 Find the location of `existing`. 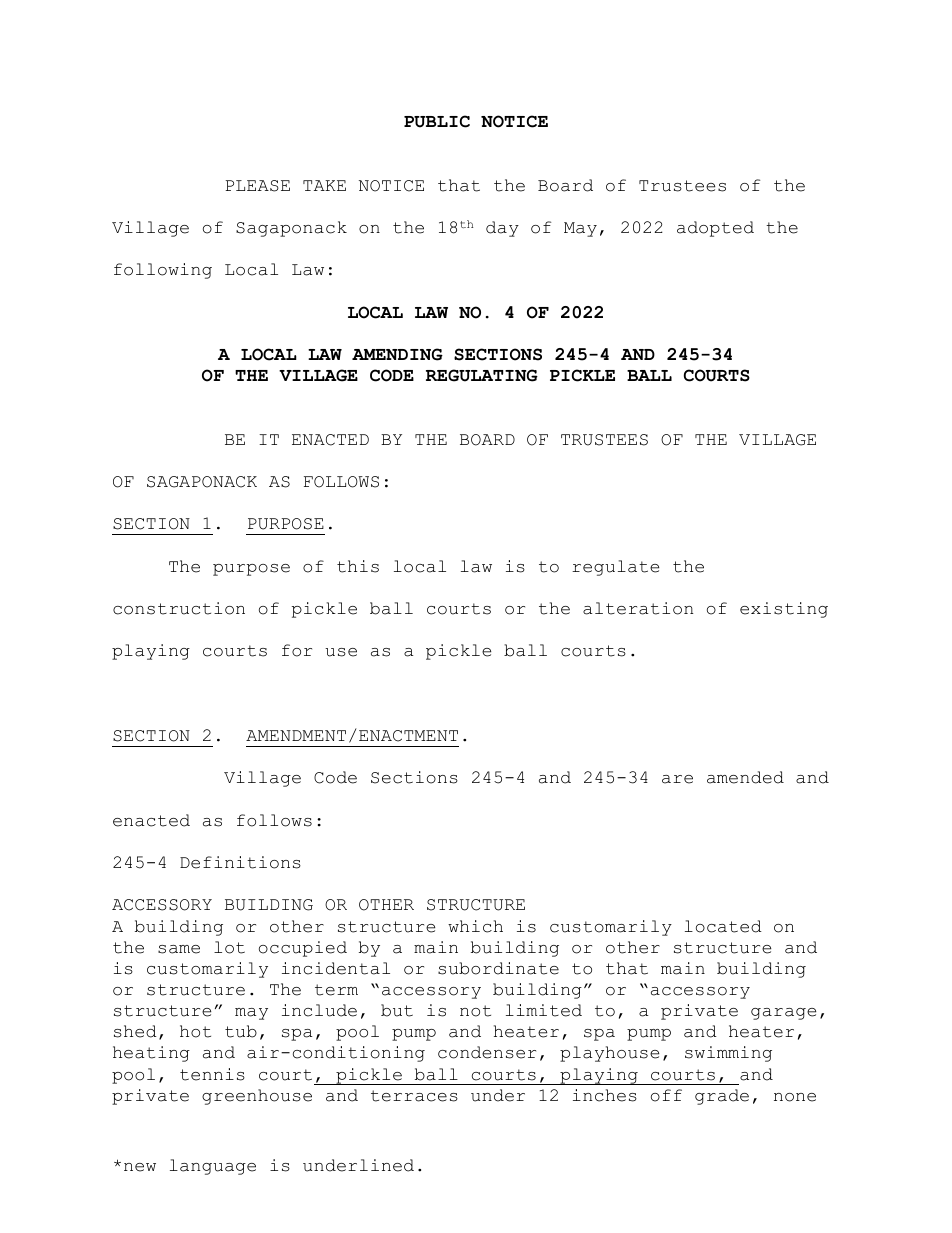

existing is located at coordinates (784, 610).
